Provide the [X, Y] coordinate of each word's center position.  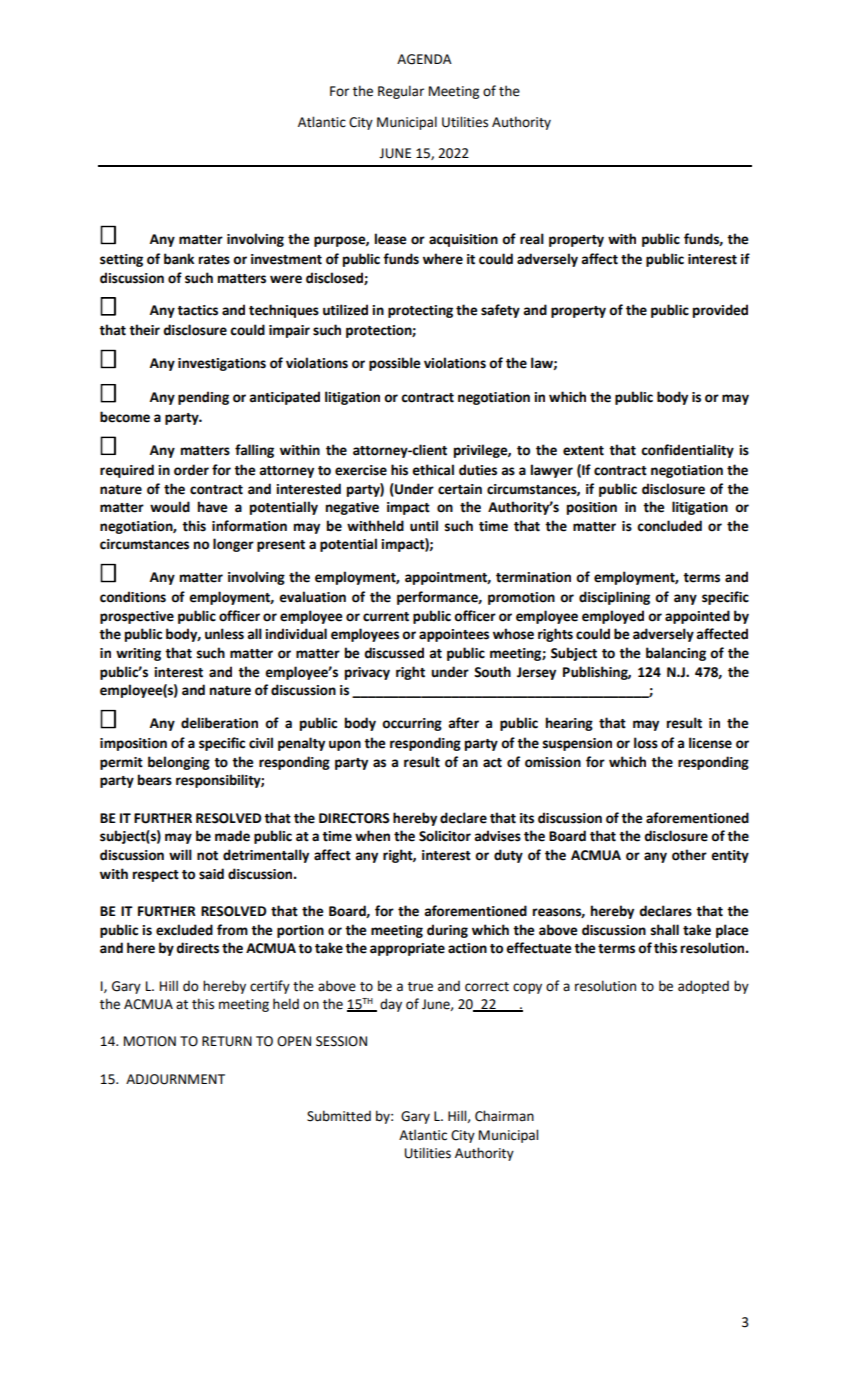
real [532, 239]
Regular [401, 92]
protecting [420, 311]
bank [179, 259]
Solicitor [445, 836]
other [689, 855]
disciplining [614, 598]
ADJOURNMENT [175, 1079]
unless [224, 634]
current [386, 617]
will [180, 854]
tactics [197, 310]
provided [720, 311]
